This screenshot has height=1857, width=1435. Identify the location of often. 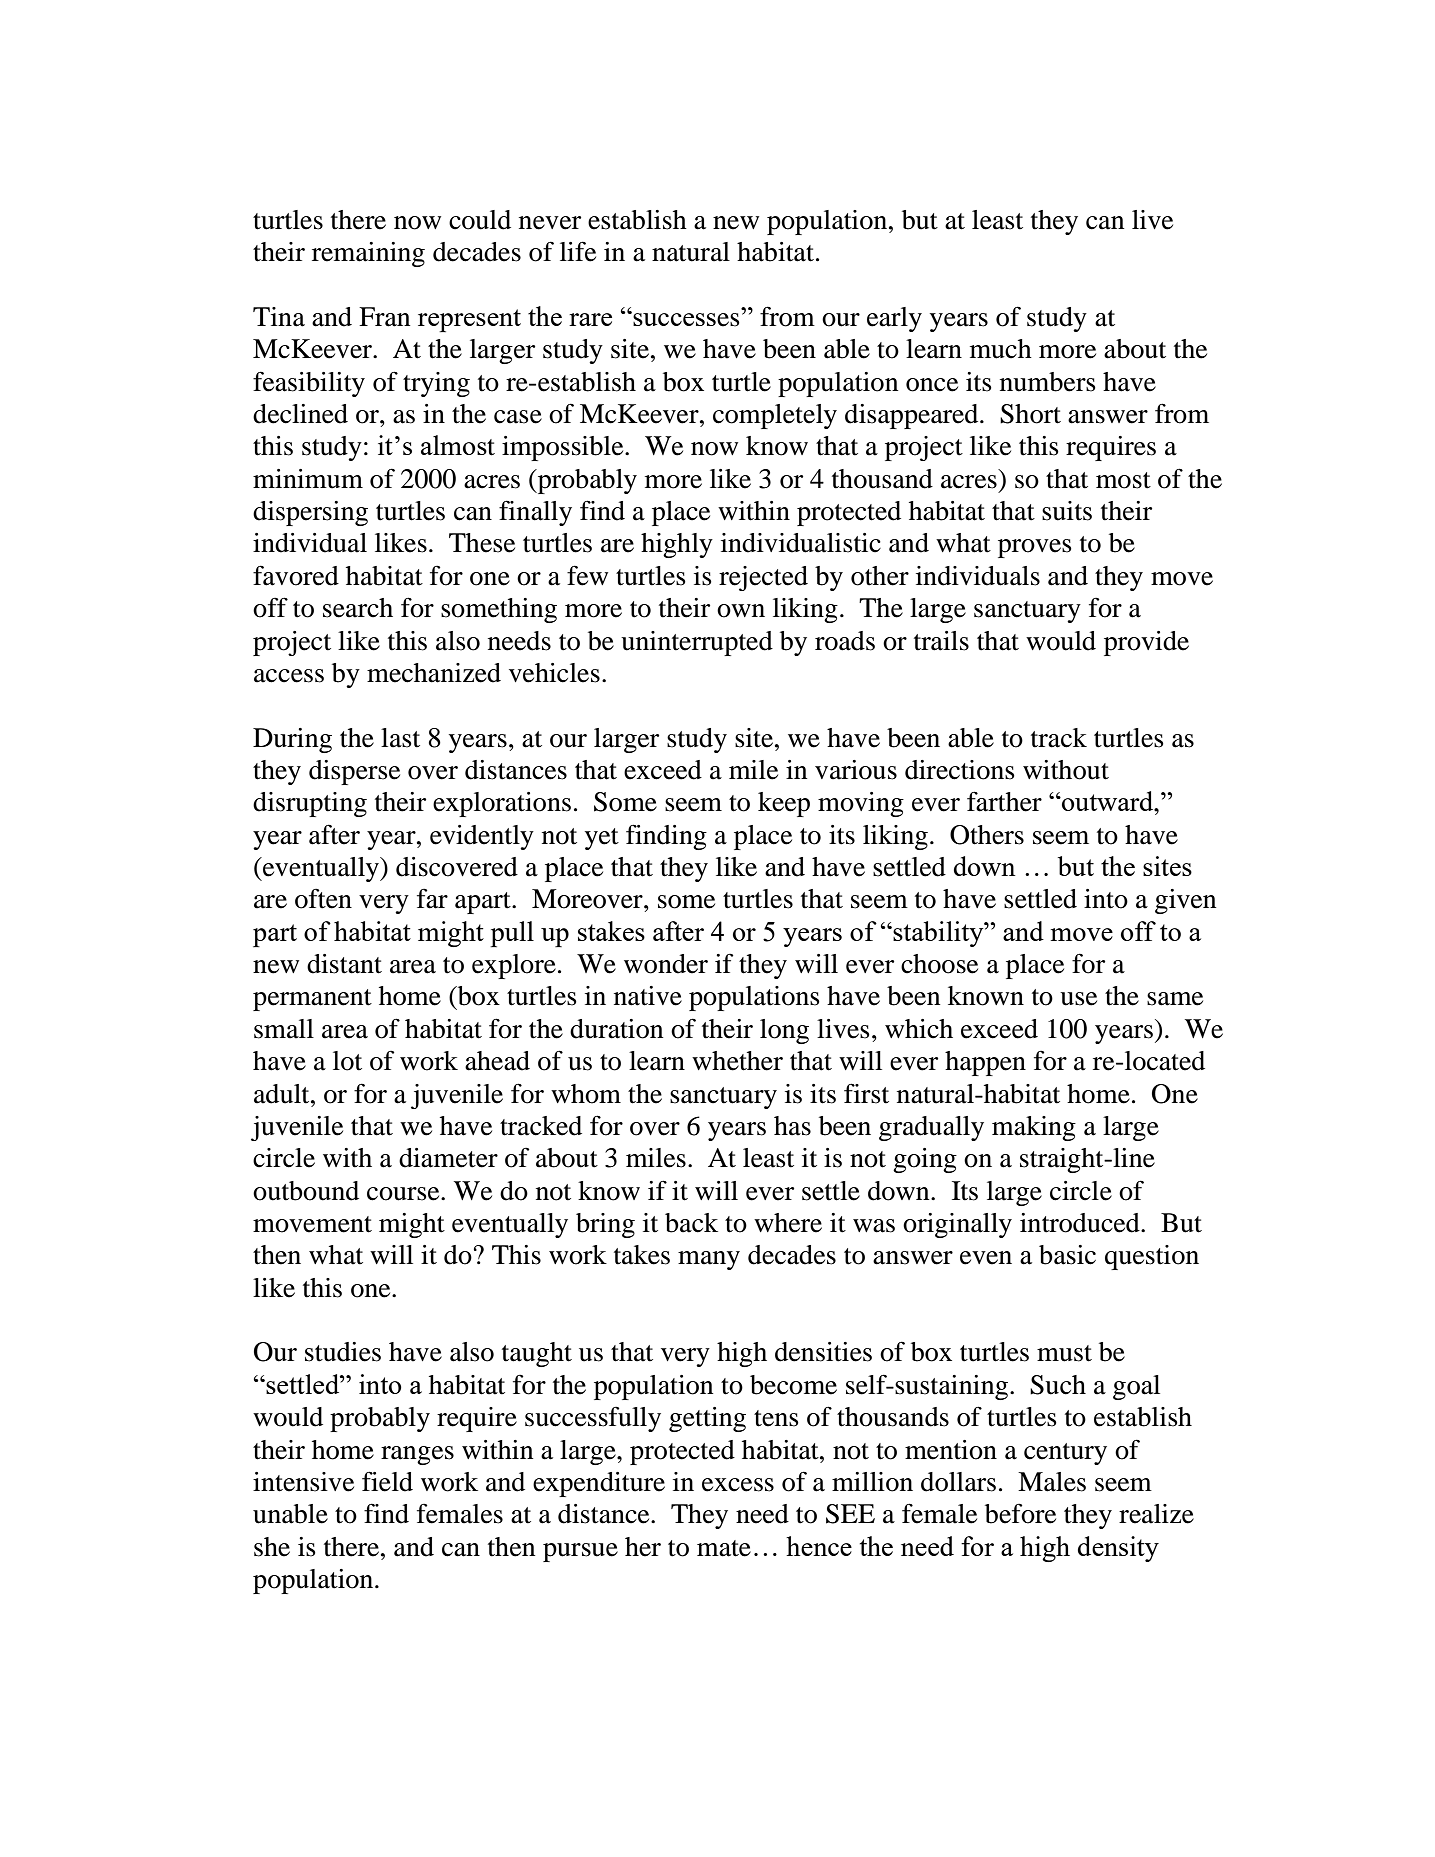
(323, 898).
